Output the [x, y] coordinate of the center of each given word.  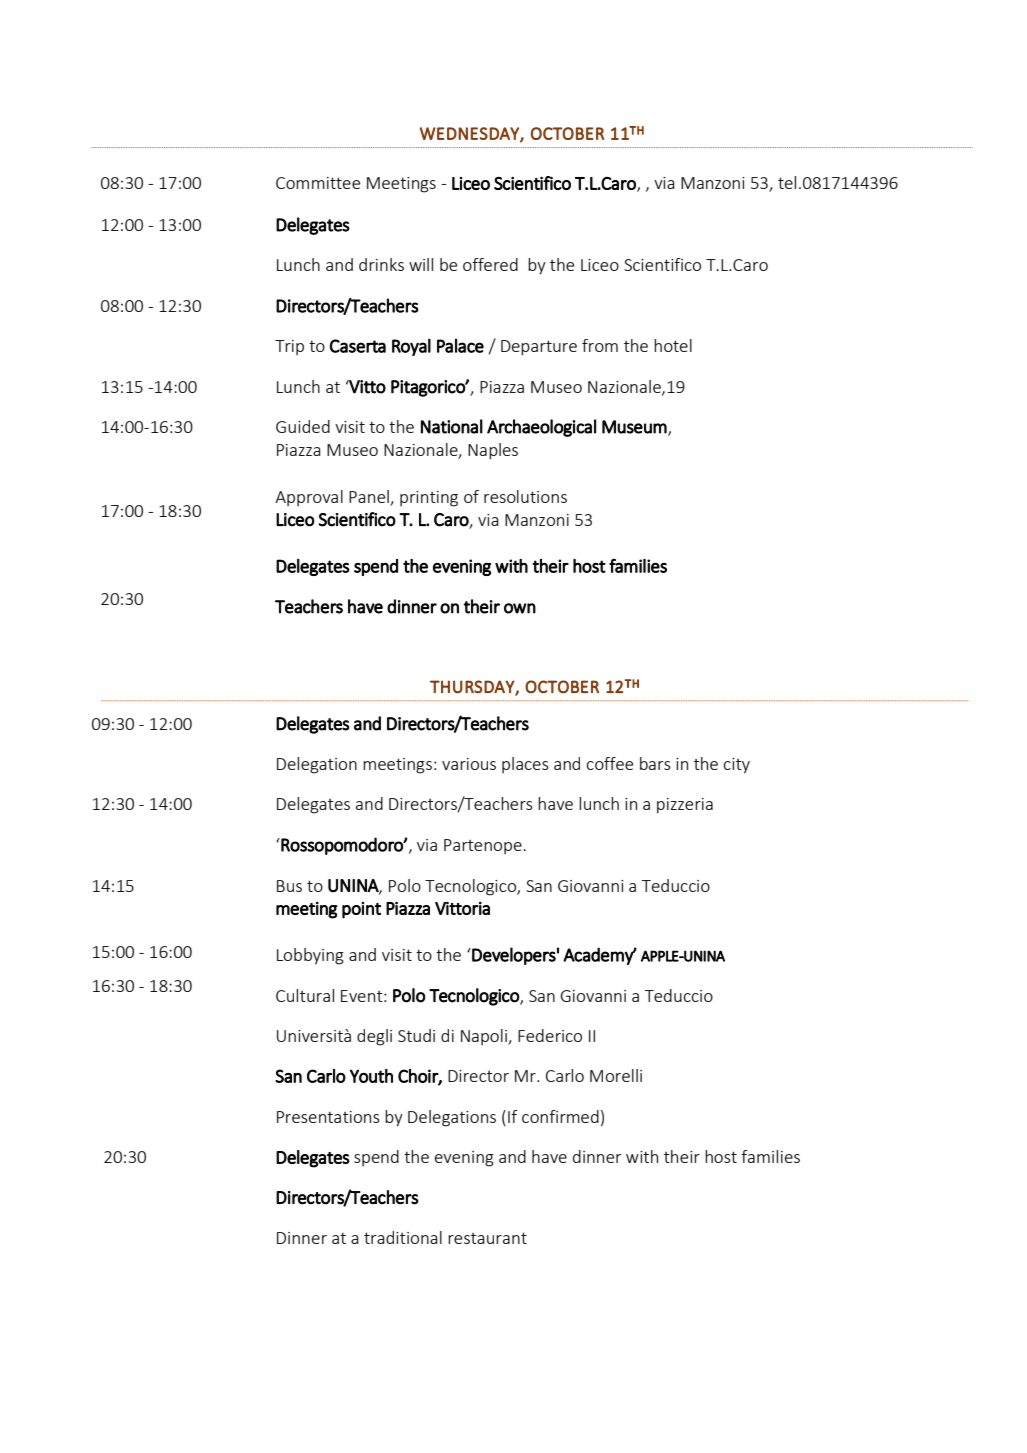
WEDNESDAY [470, 134]
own [520, 608]
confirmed [560, 1116]
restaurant [487, 1238]
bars [655, 763]
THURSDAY [473, 687]
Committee [318, 183]
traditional [403, 1237]
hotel [673, 345]
